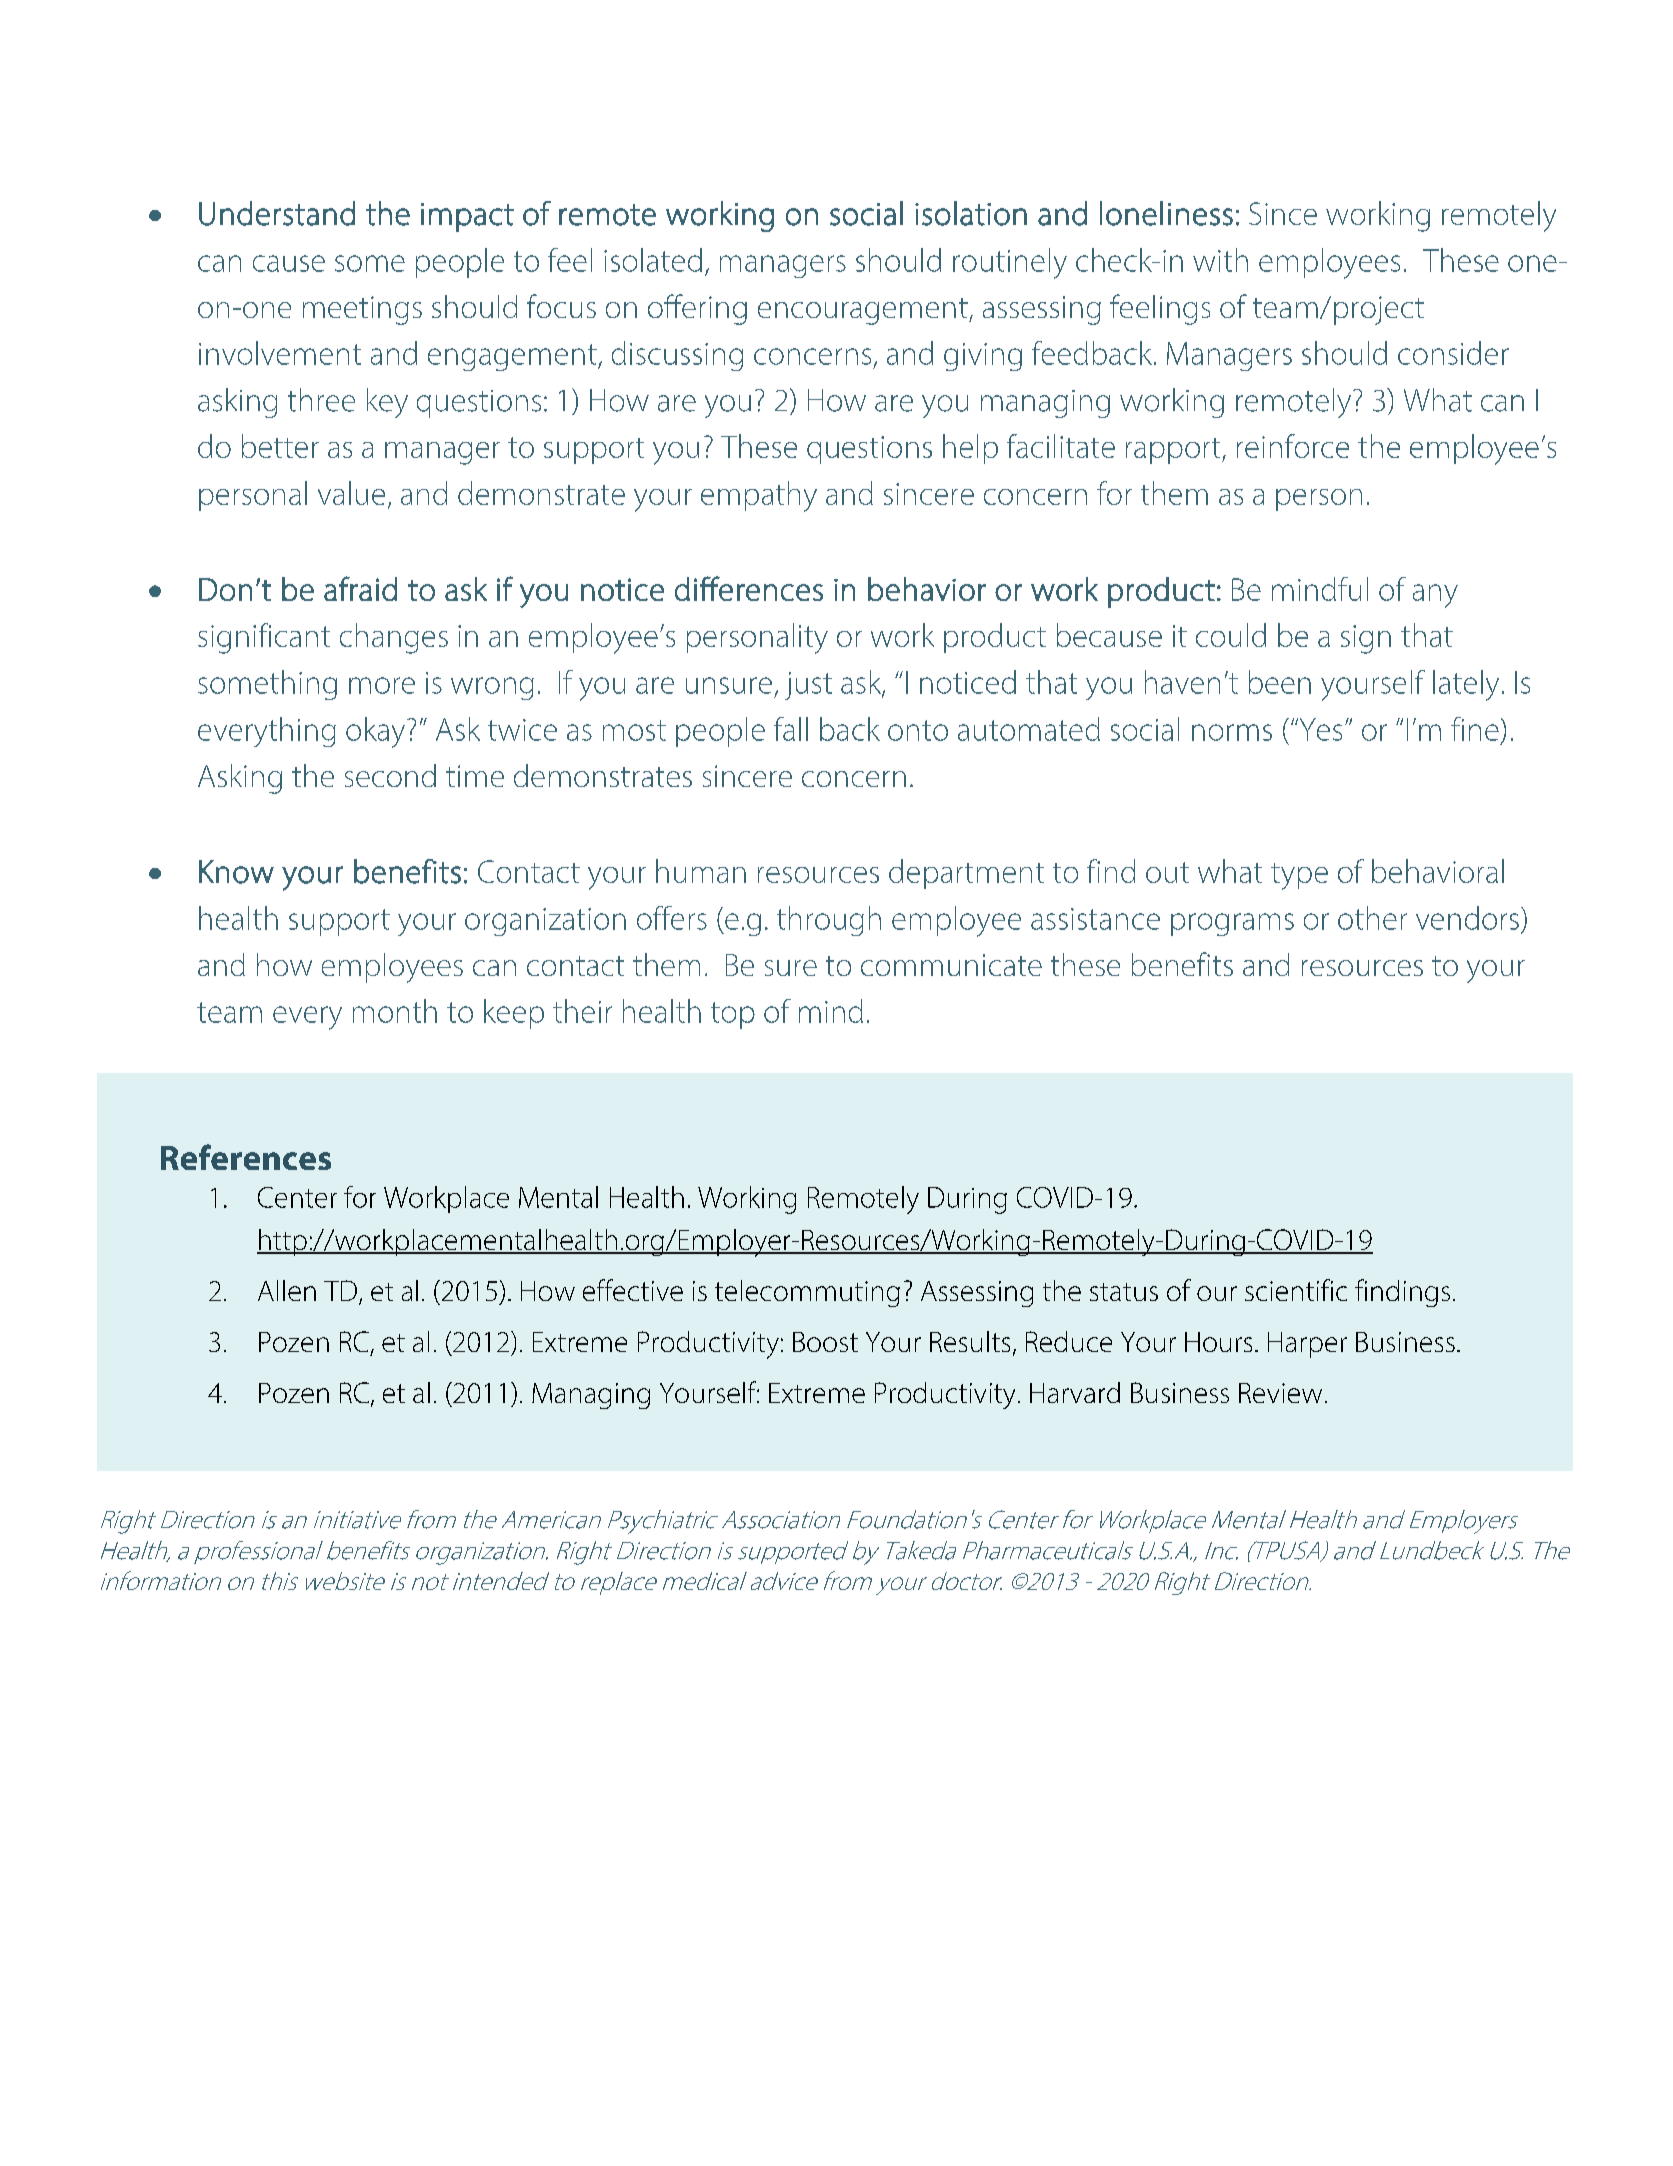 Image resolution: width=1673 pixels, height=2166 pixels. I want to click on onto, so click(918, 730).
